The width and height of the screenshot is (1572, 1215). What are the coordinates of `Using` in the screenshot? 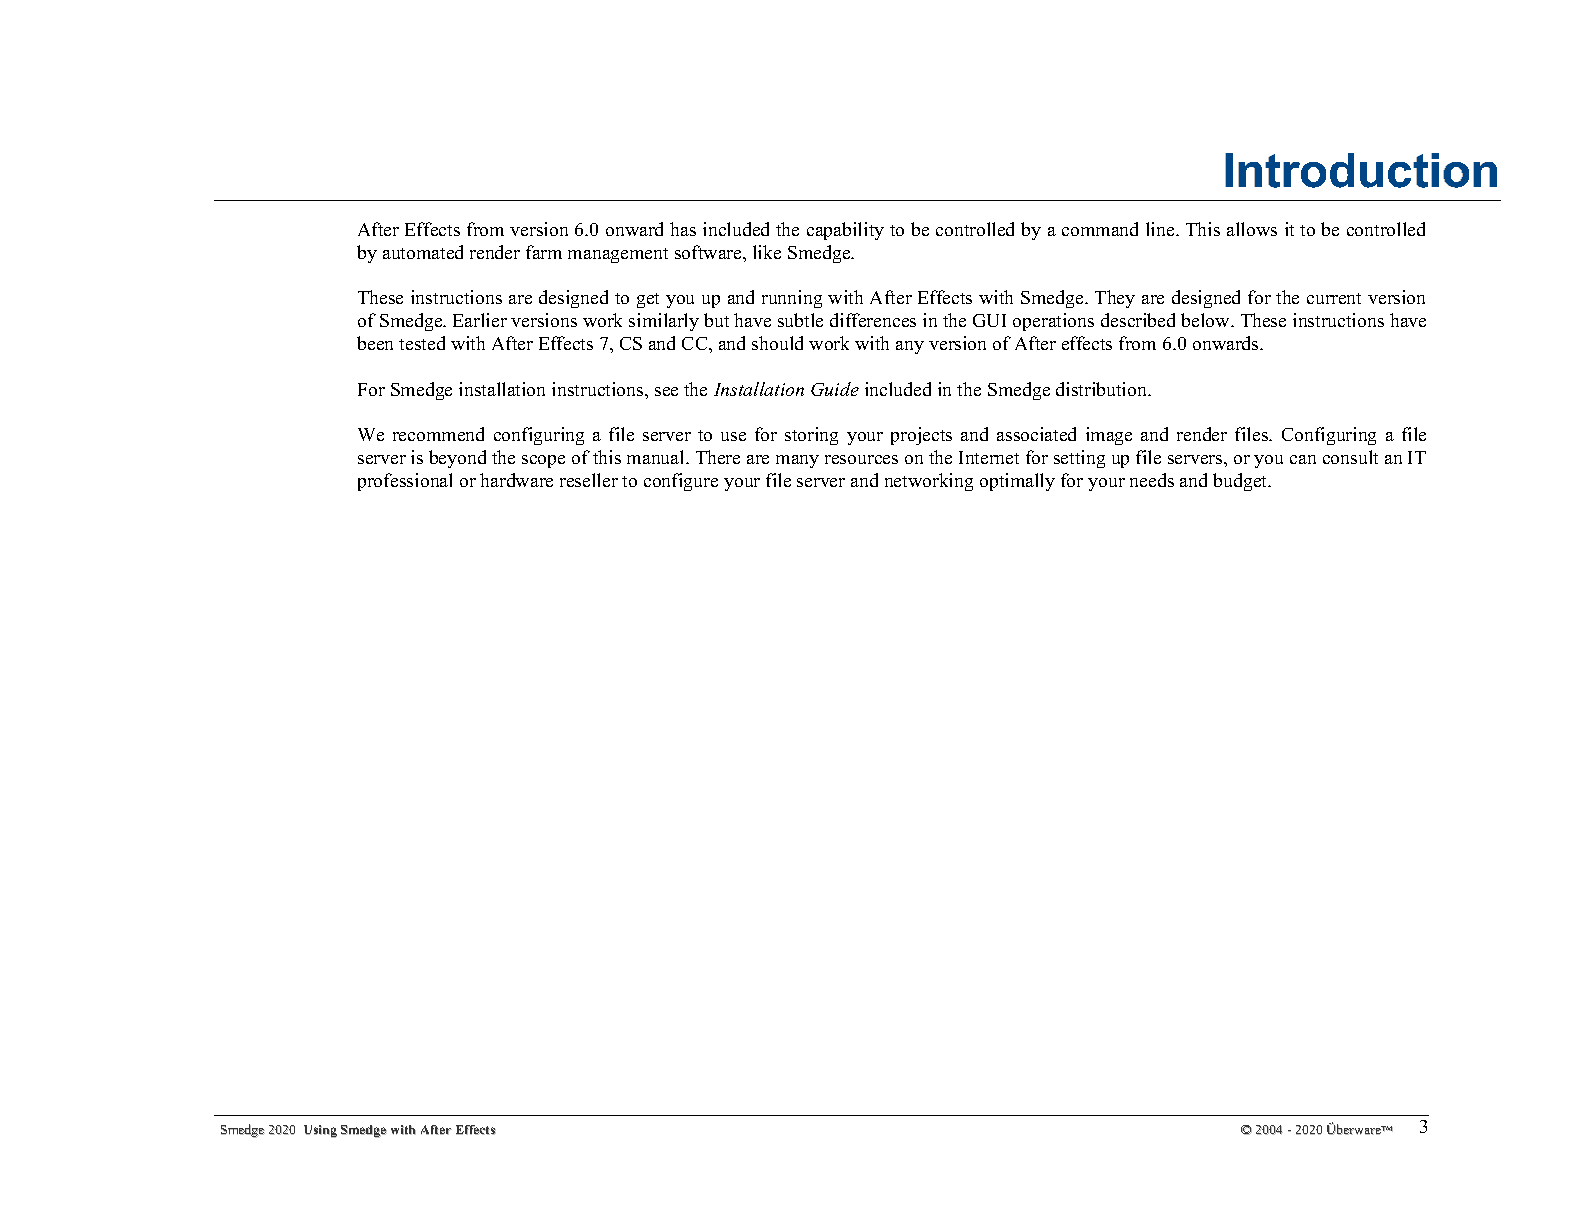 It's located at (320, 1131).
